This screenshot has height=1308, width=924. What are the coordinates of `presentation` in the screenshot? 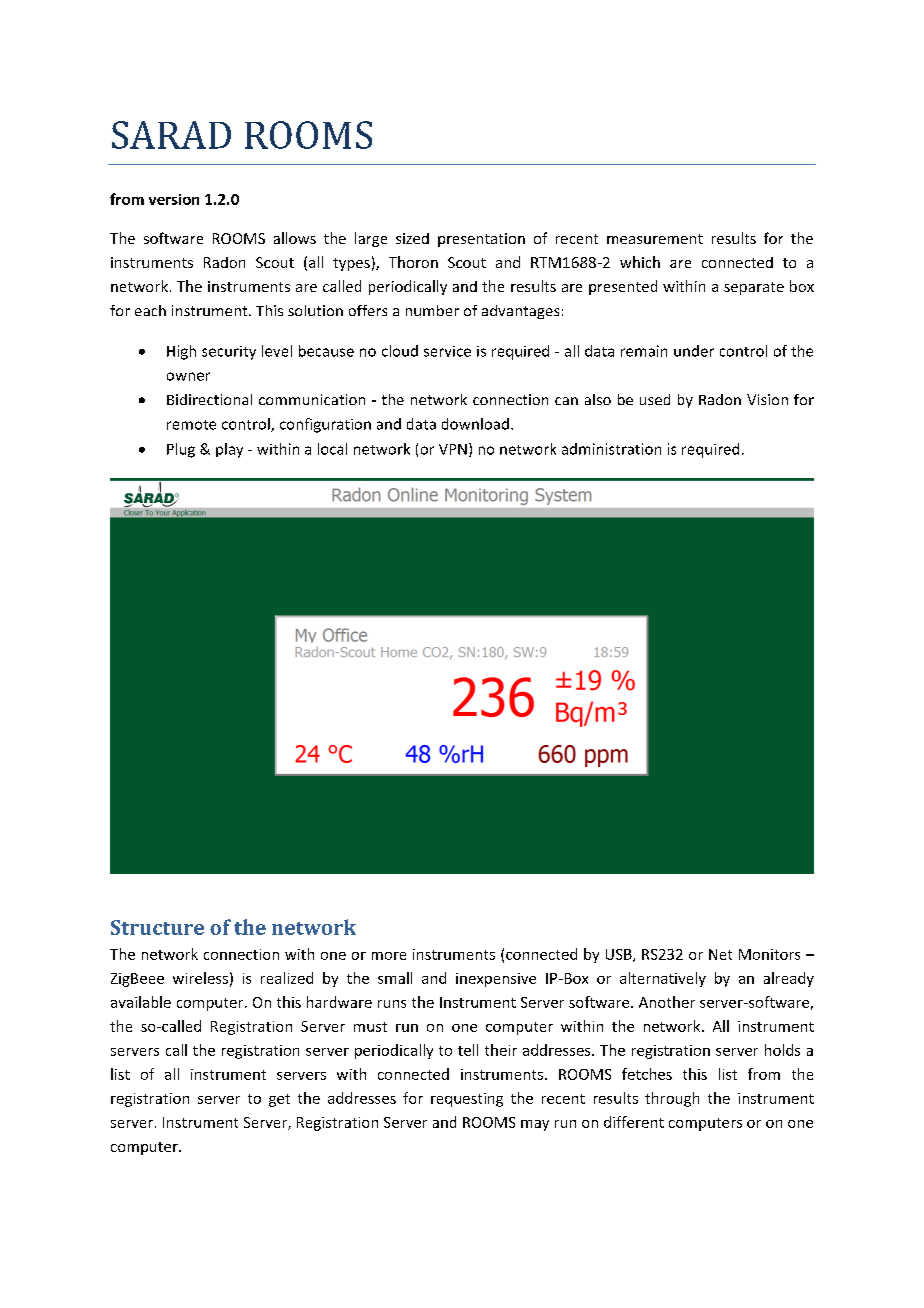 It's located at (481, 240).
